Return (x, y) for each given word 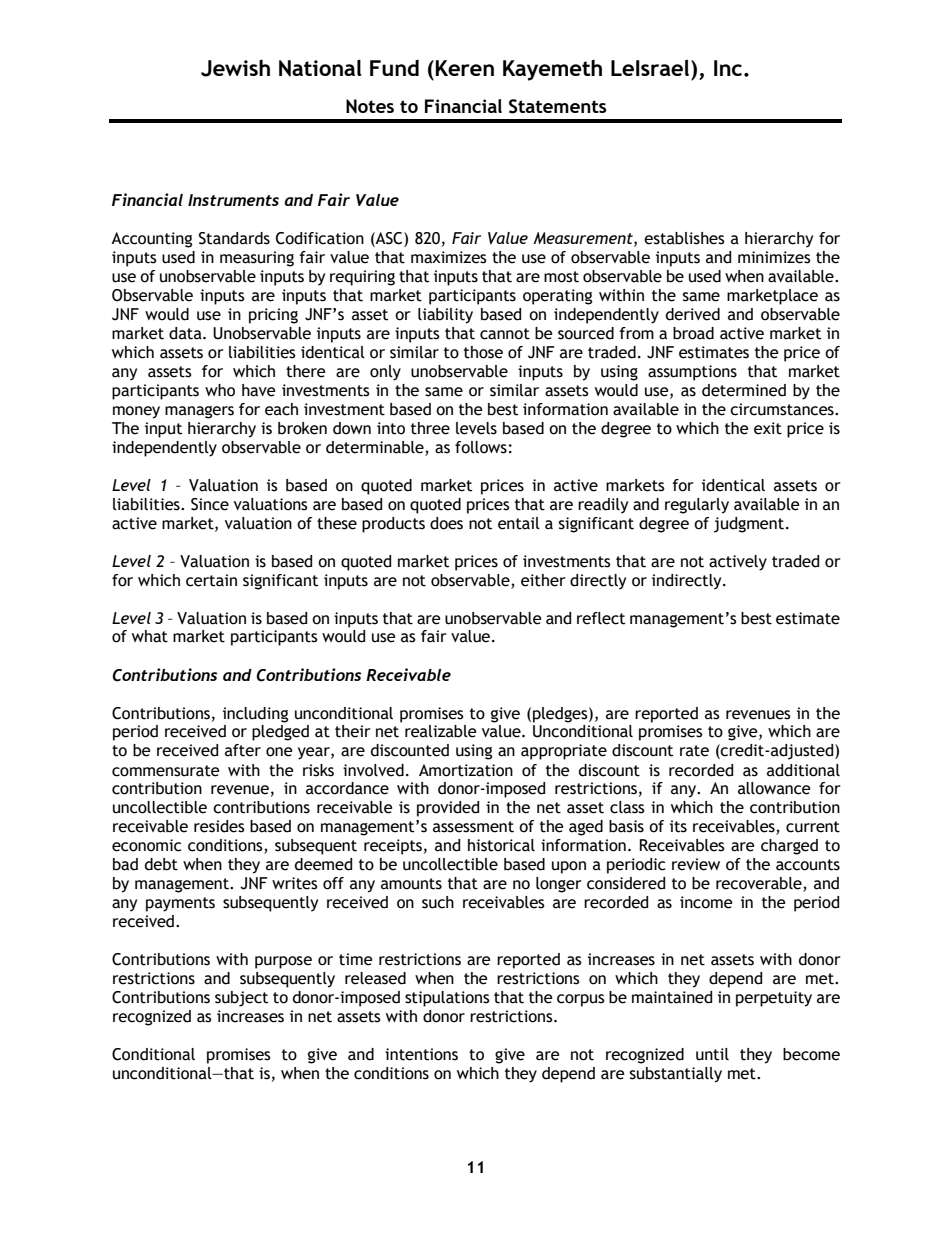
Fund (394, 68)
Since (210, 504)
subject (241, 999)
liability (445, 316)
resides (219, 826)
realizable (440, 731)
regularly (697, 506)
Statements (558, 106)
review (696, 864)
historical (501, 845)
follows (481, 447)
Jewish (235, 68)
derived (693, 314)
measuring (257, 259)
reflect (601, 618)
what (150, 636)
